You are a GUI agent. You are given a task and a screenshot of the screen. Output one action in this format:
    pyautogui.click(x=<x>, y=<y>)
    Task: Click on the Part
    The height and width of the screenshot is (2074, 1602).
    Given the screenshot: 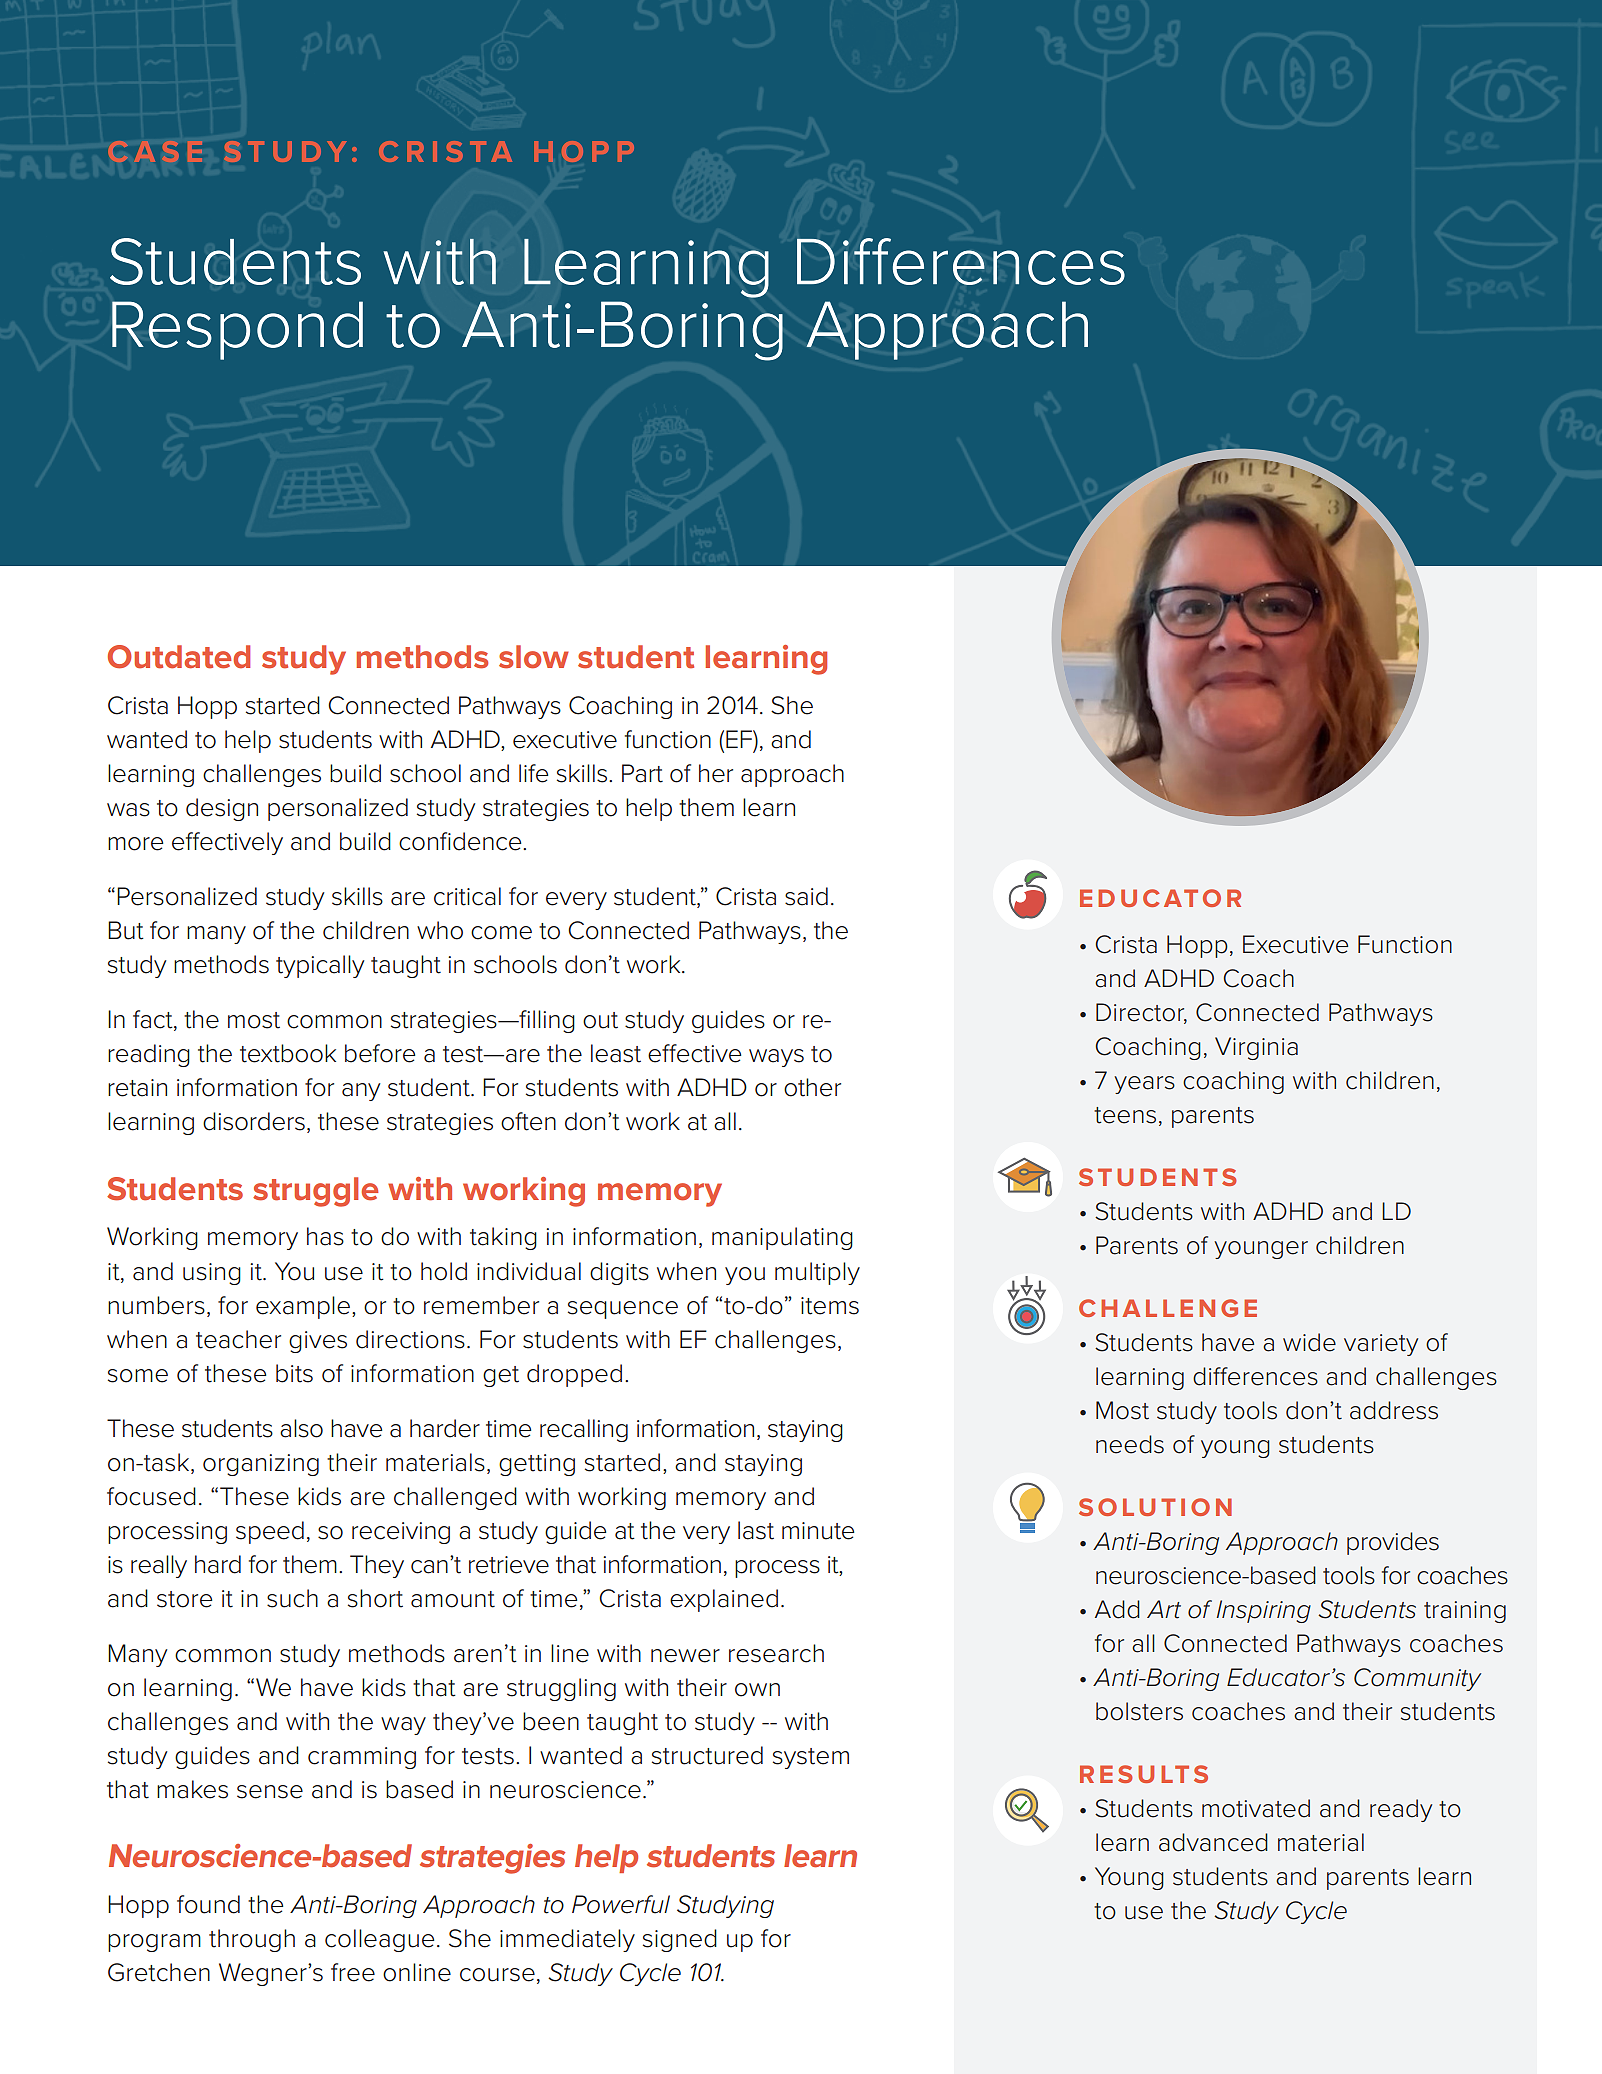 What is the action you would take?
    pyautogui.click(x=642, y=773)
